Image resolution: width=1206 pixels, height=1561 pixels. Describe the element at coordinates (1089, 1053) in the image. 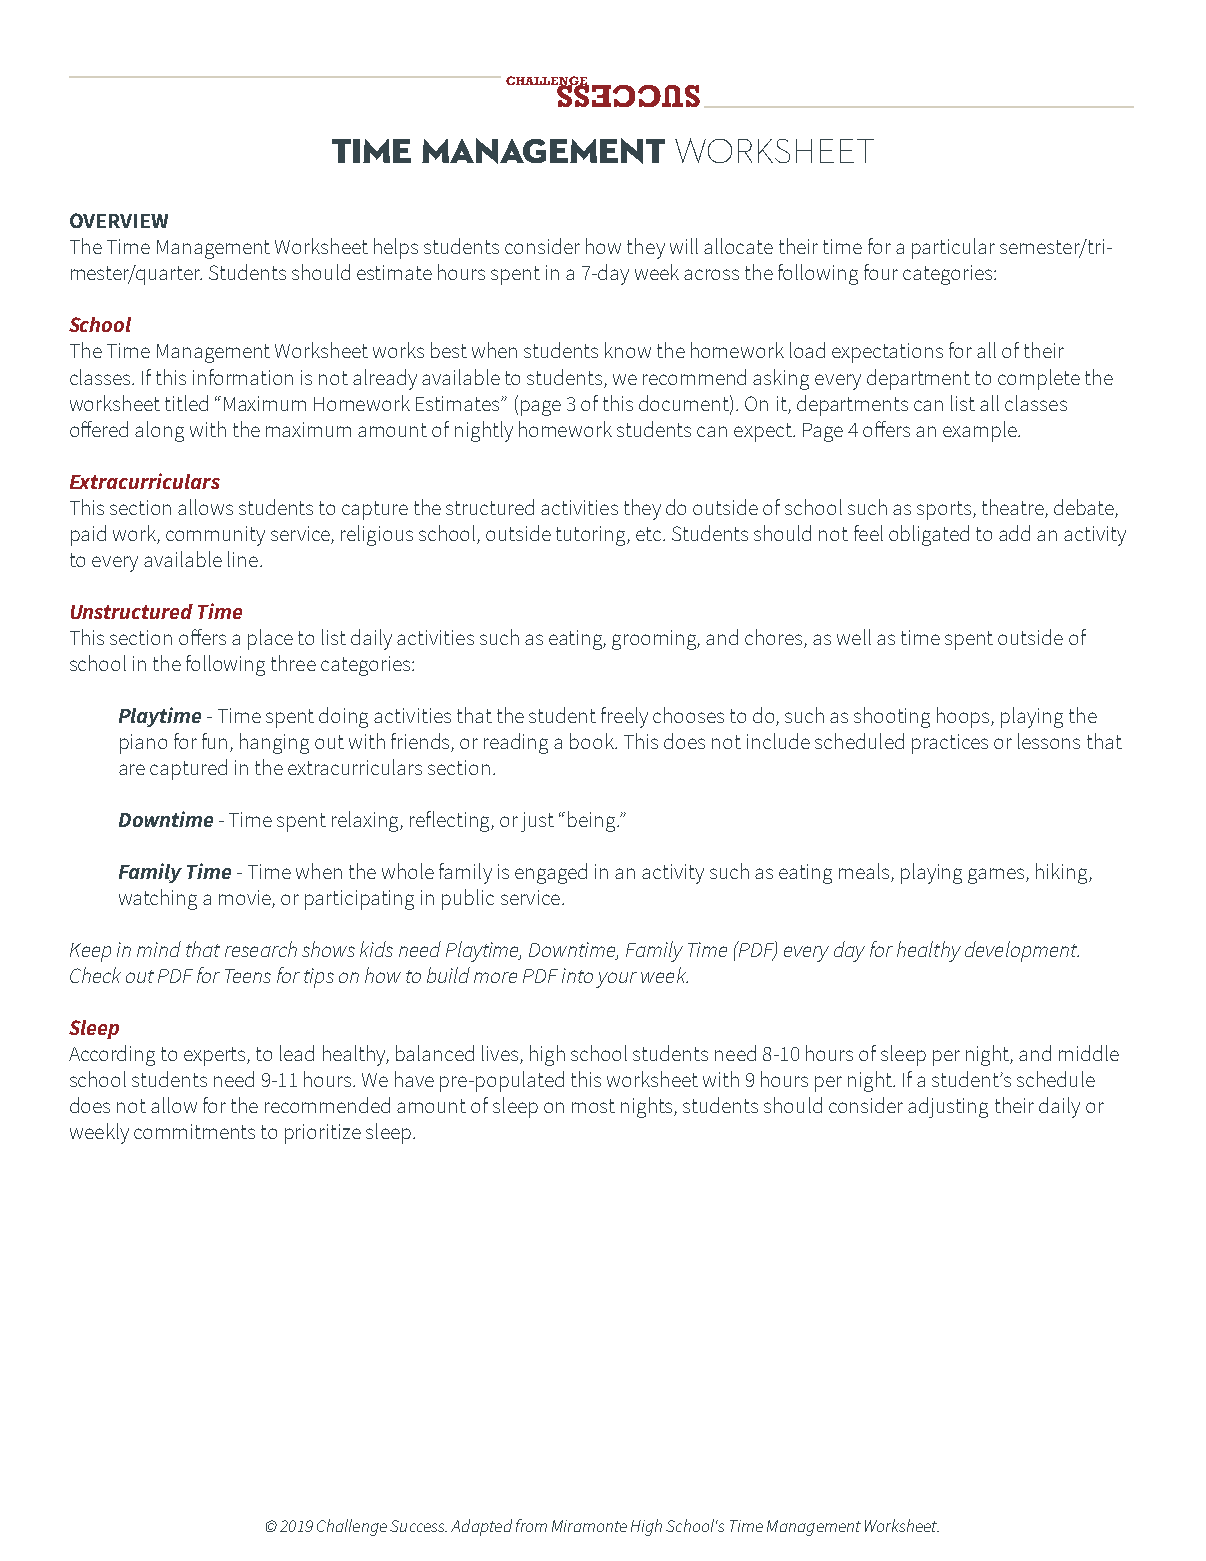

I see `middle` at that location.
